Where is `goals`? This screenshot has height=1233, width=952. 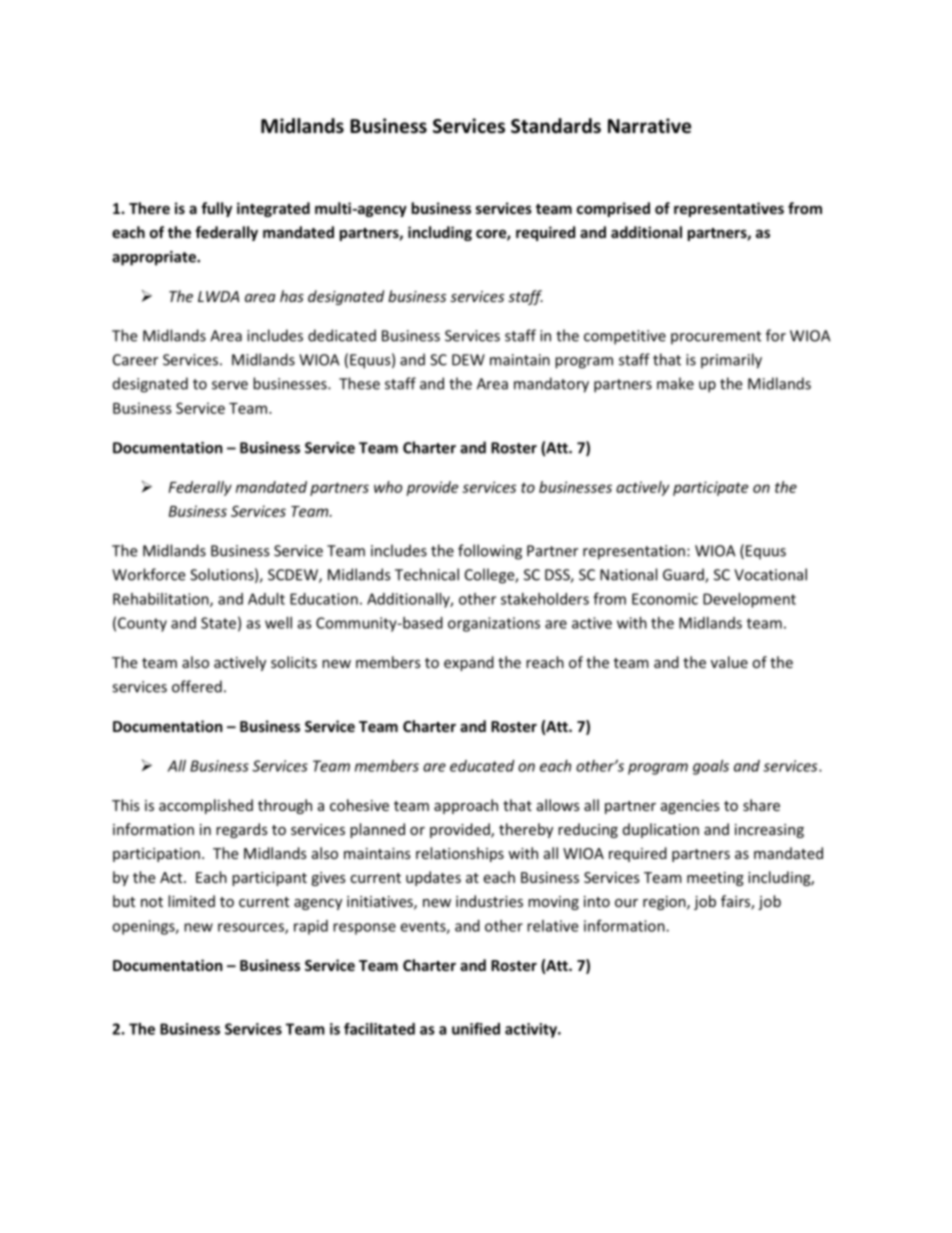 goals is located at coordinates (711, 767).
